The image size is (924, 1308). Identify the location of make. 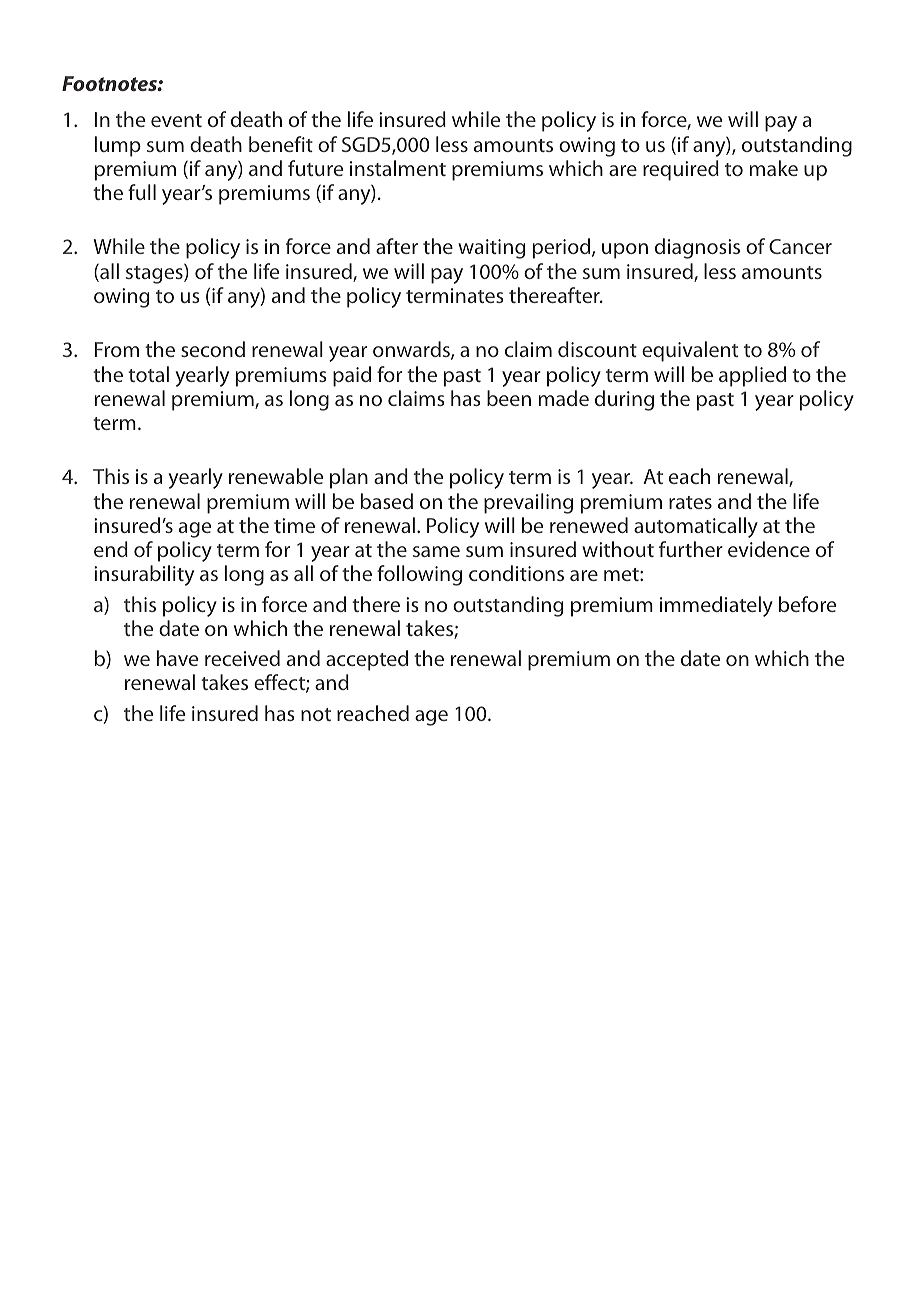
(774, 168).
